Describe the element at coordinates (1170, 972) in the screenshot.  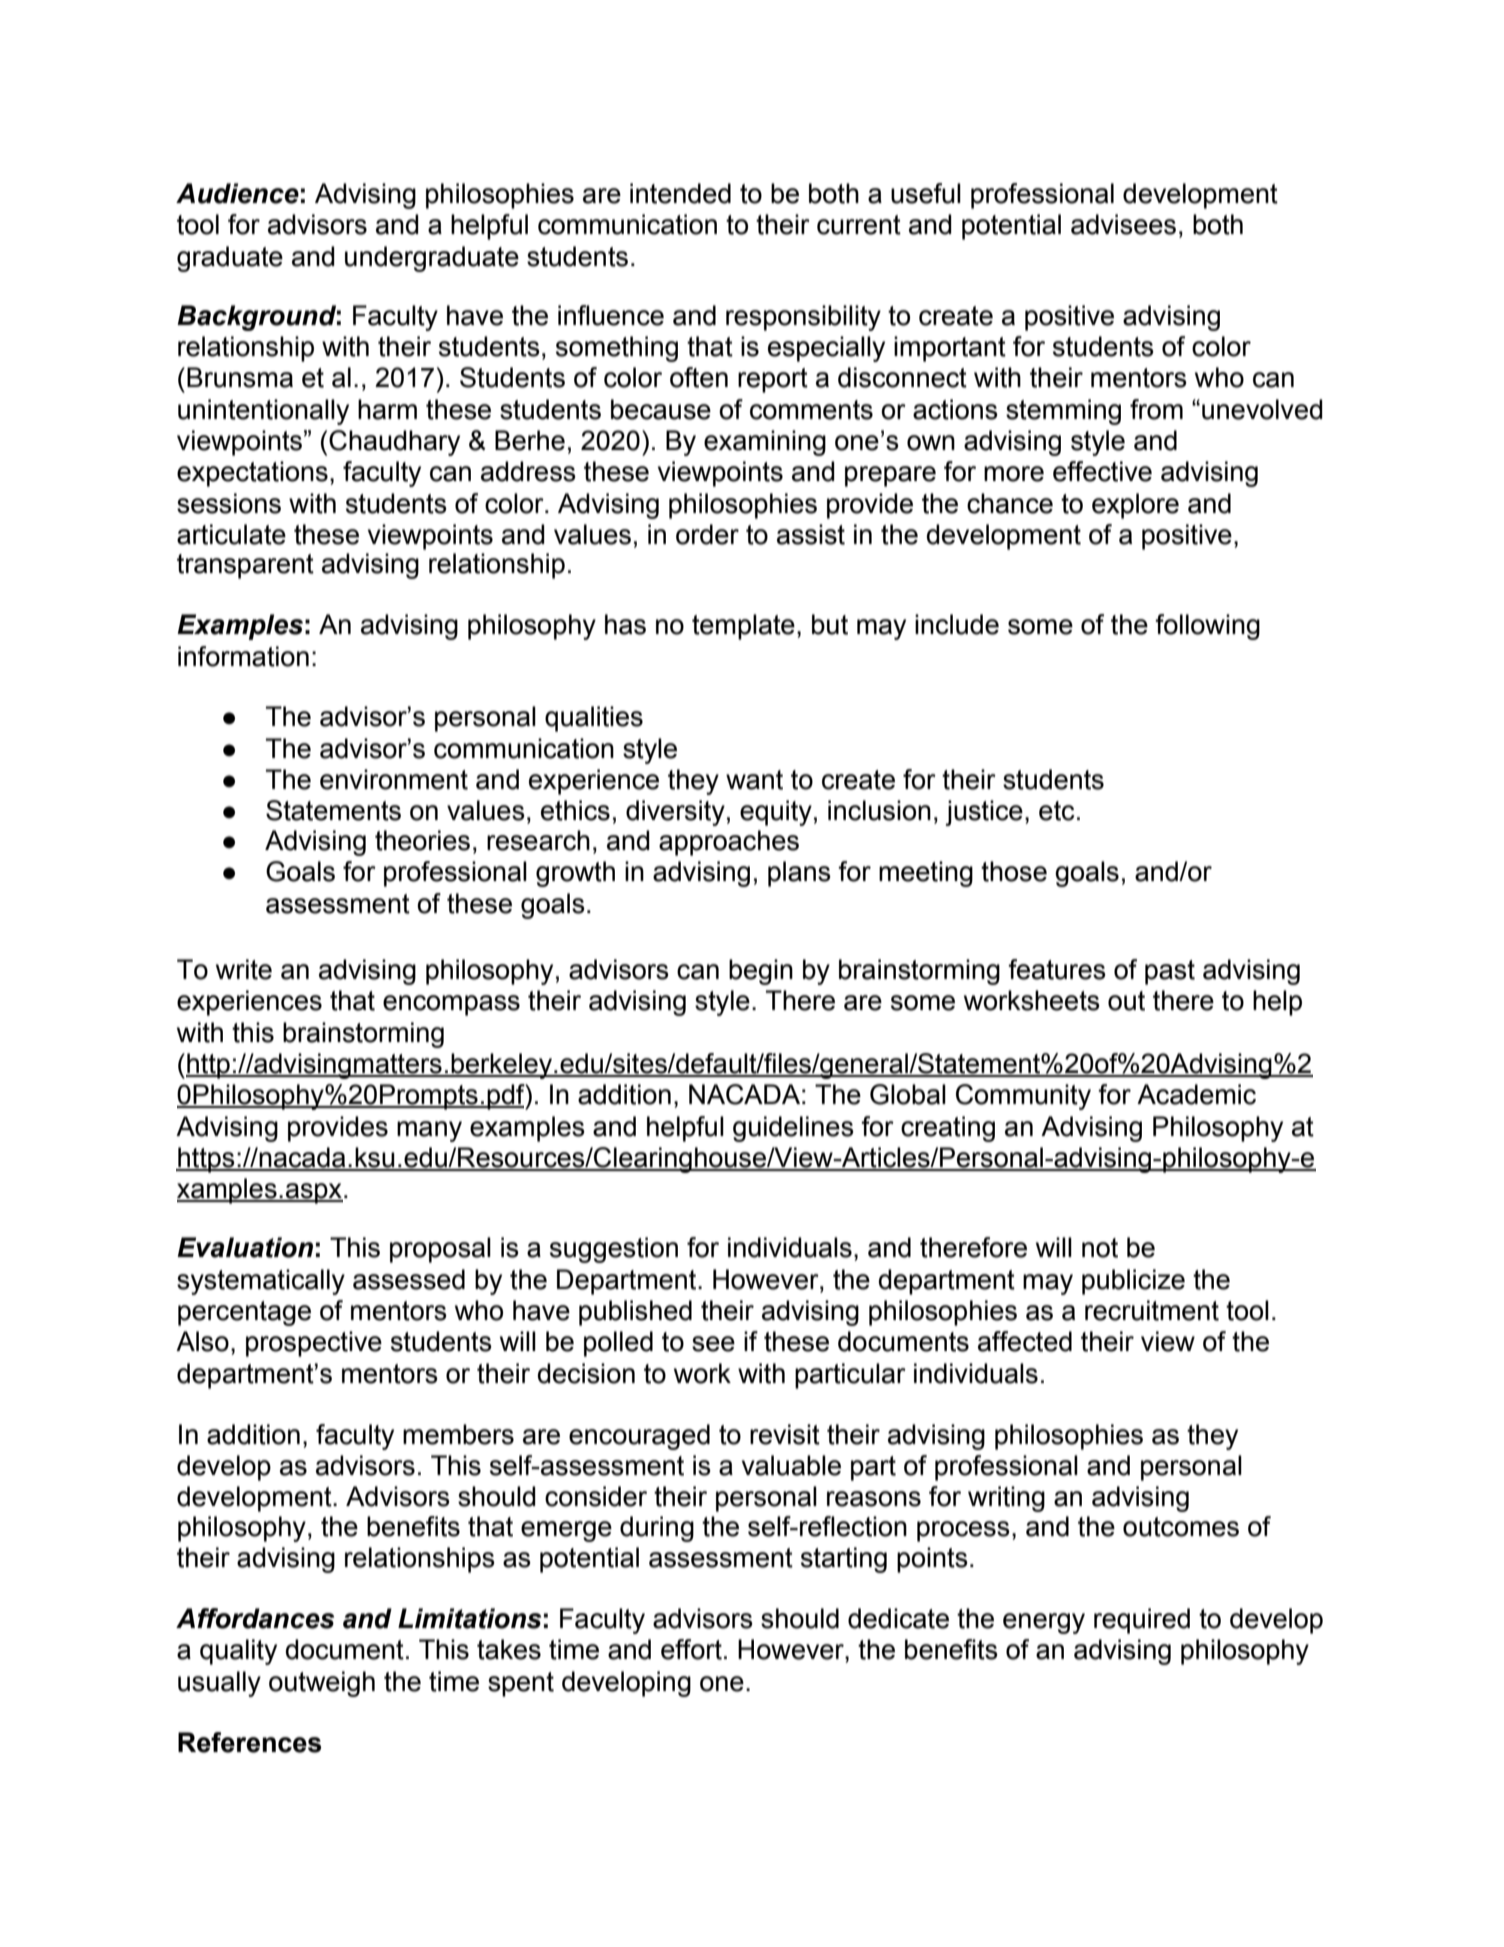
I see `past` at that location.
